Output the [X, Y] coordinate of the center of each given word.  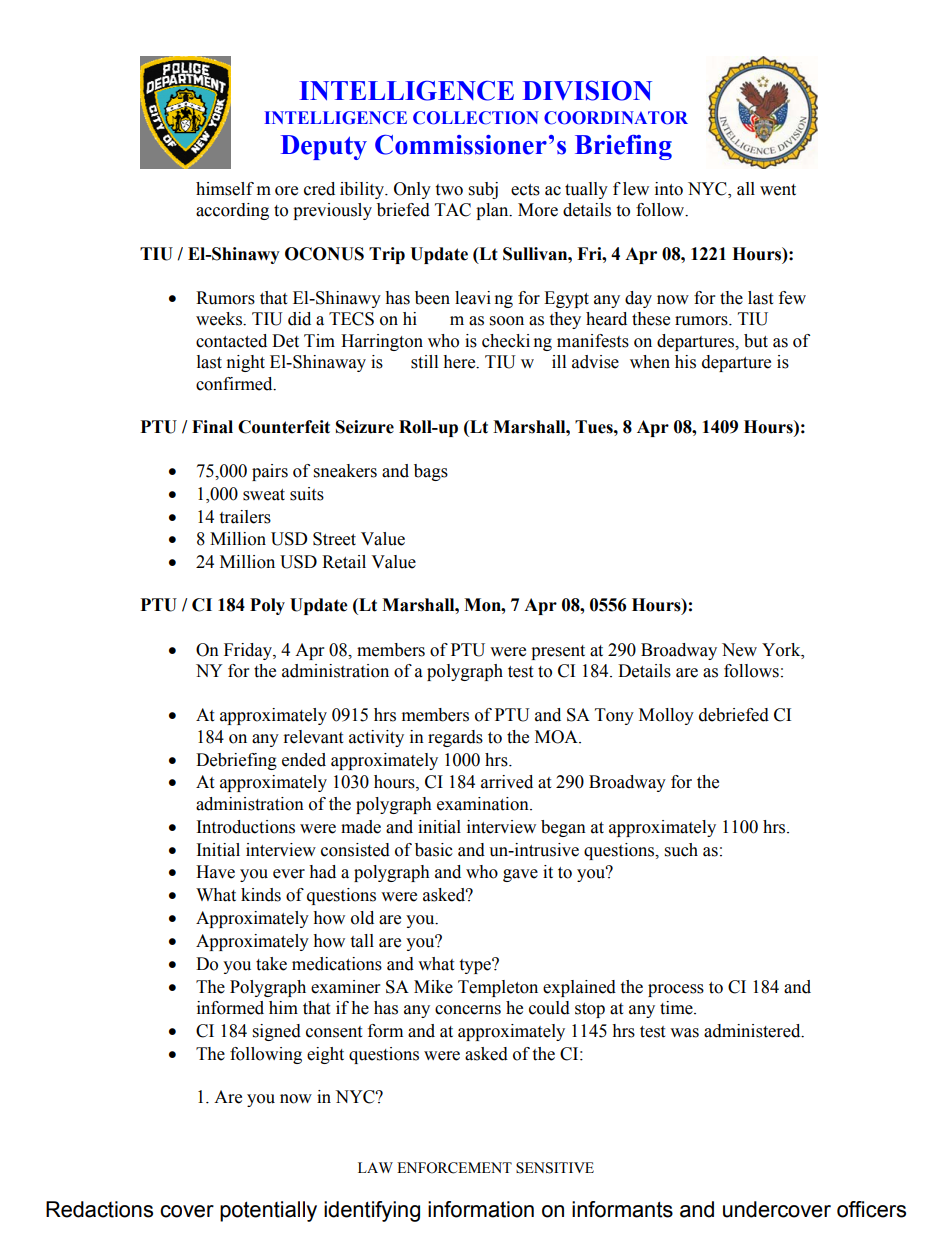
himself [225, 189]
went [778, 190]
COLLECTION [476, 118]
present [558, 652]
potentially [268, 1211]
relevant [313, 737]
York [782, 650]
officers [871, 1209]
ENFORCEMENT [454, 1168]
